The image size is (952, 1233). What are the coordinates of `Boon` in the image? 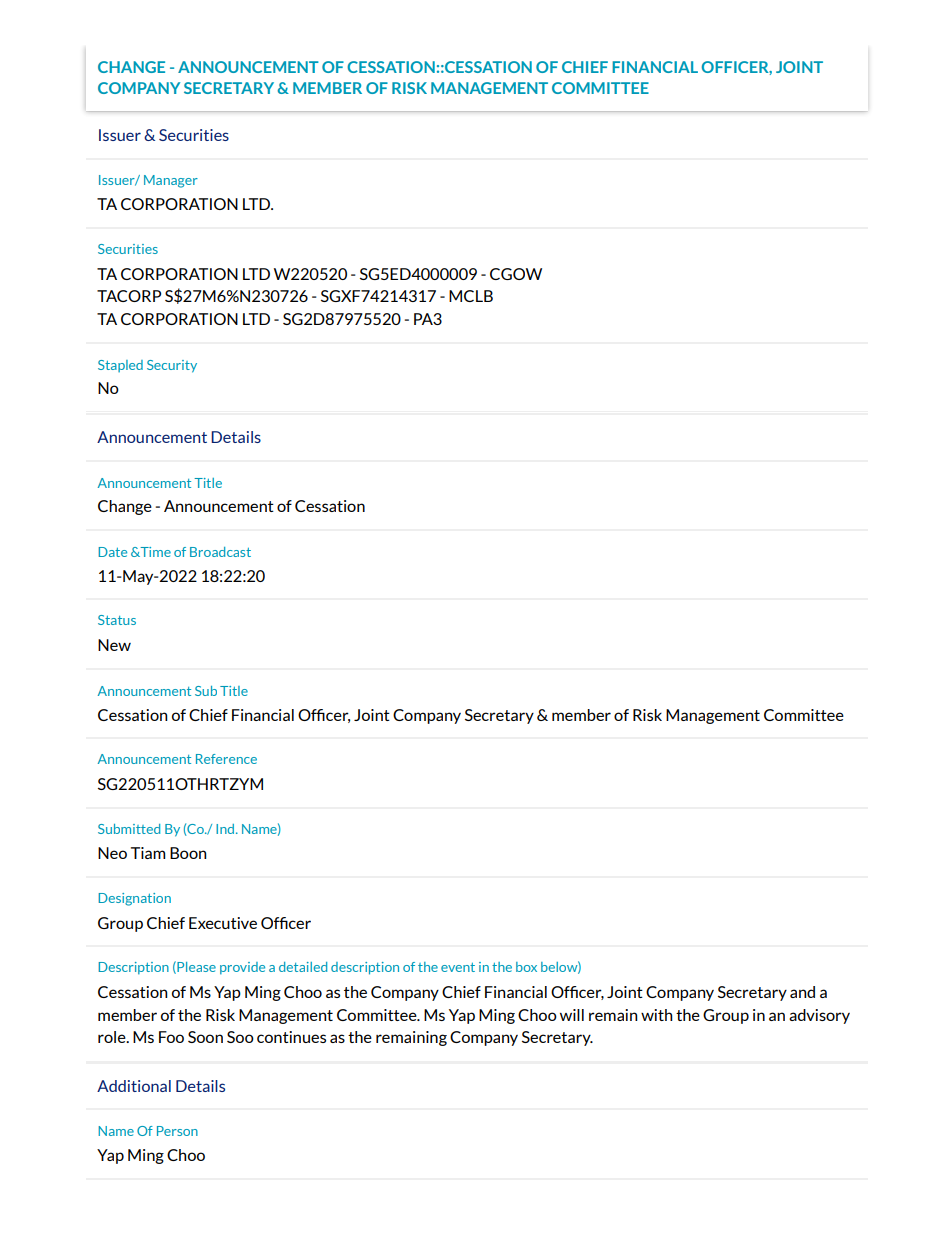 It's located at (188, 853).
